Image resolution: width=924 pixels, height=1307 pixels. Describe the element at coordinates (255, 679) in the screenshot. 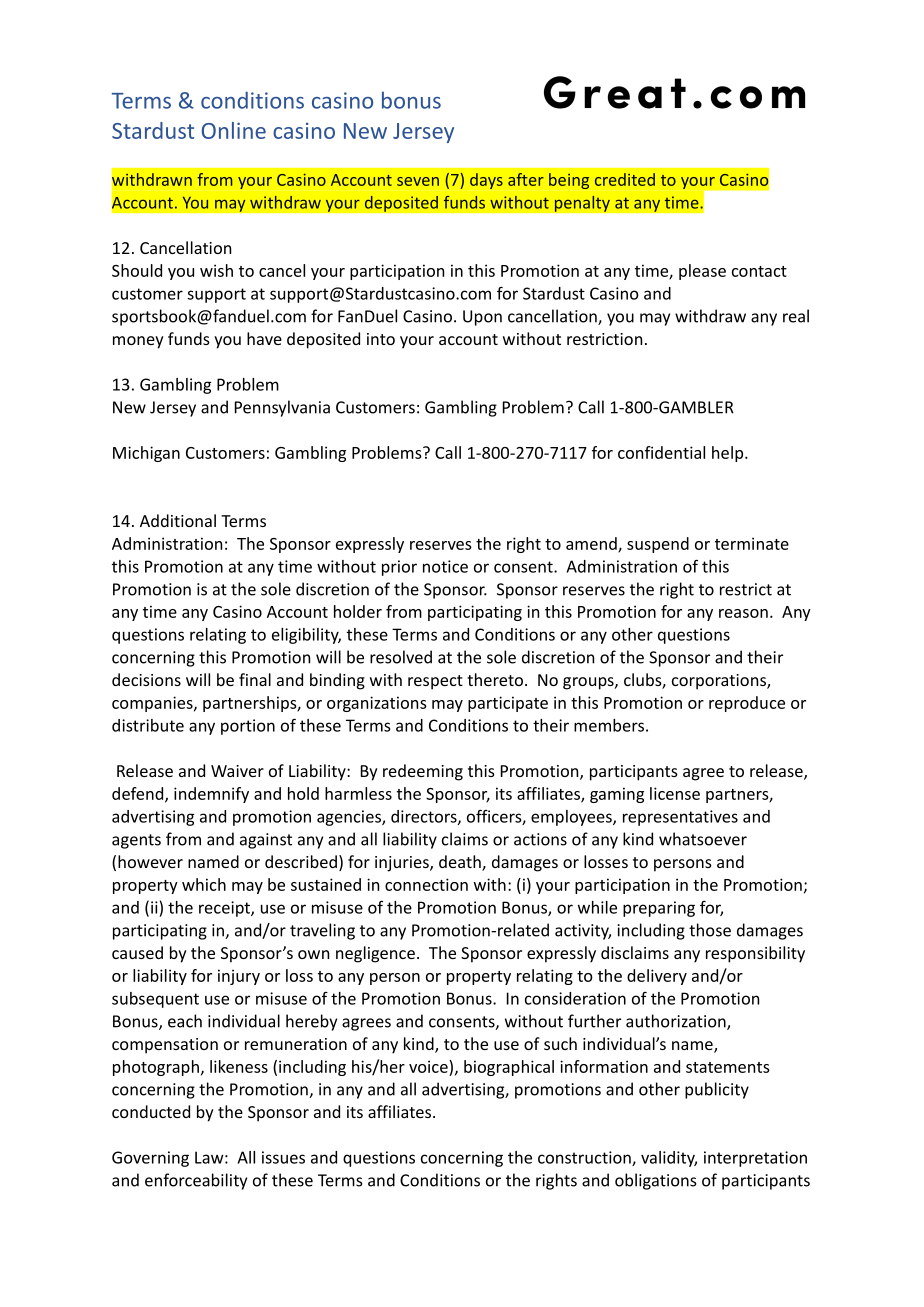

I see `final` at that location.
